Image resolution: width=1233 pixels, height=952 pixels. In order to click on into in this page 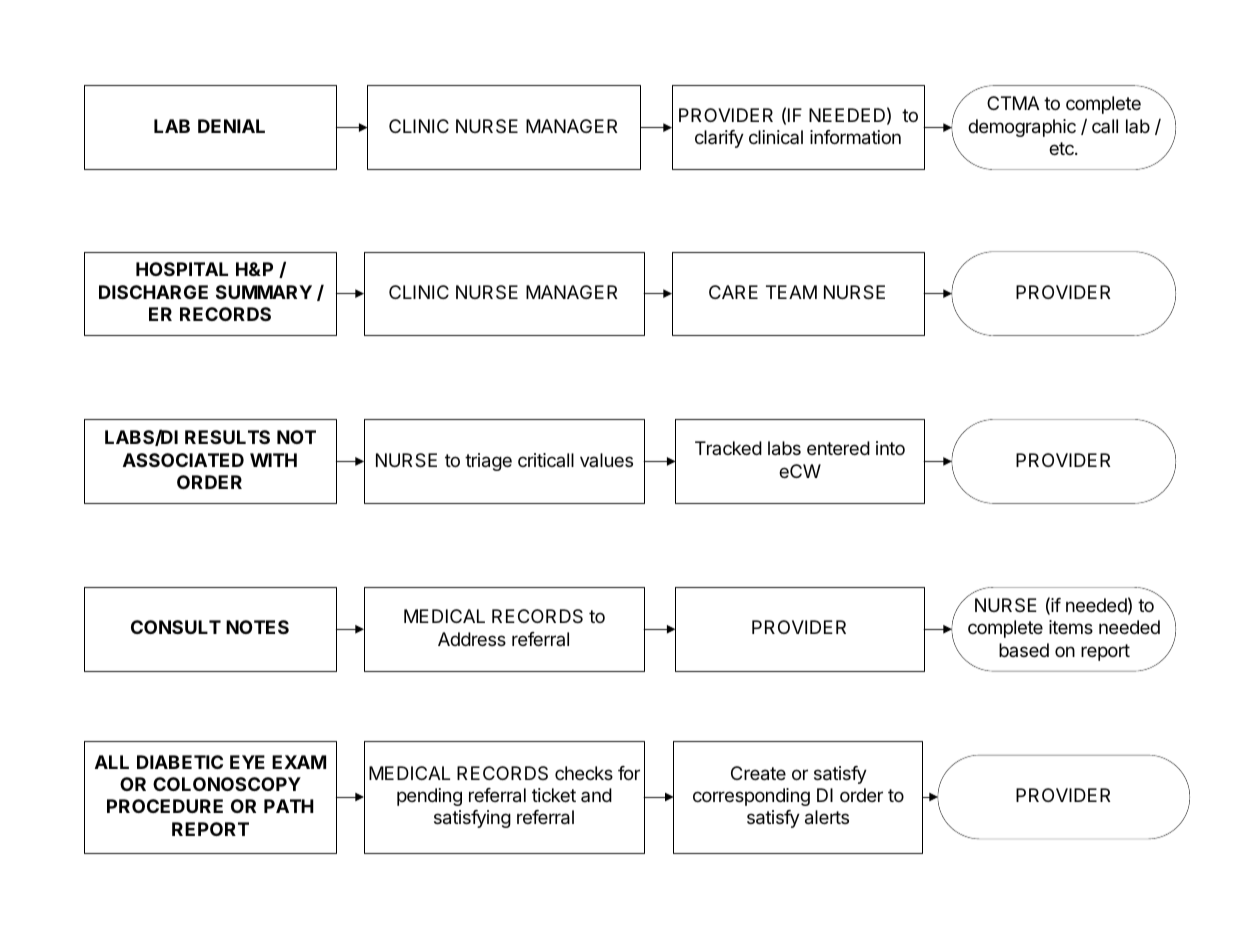, I will do `click(890, 448)`.
